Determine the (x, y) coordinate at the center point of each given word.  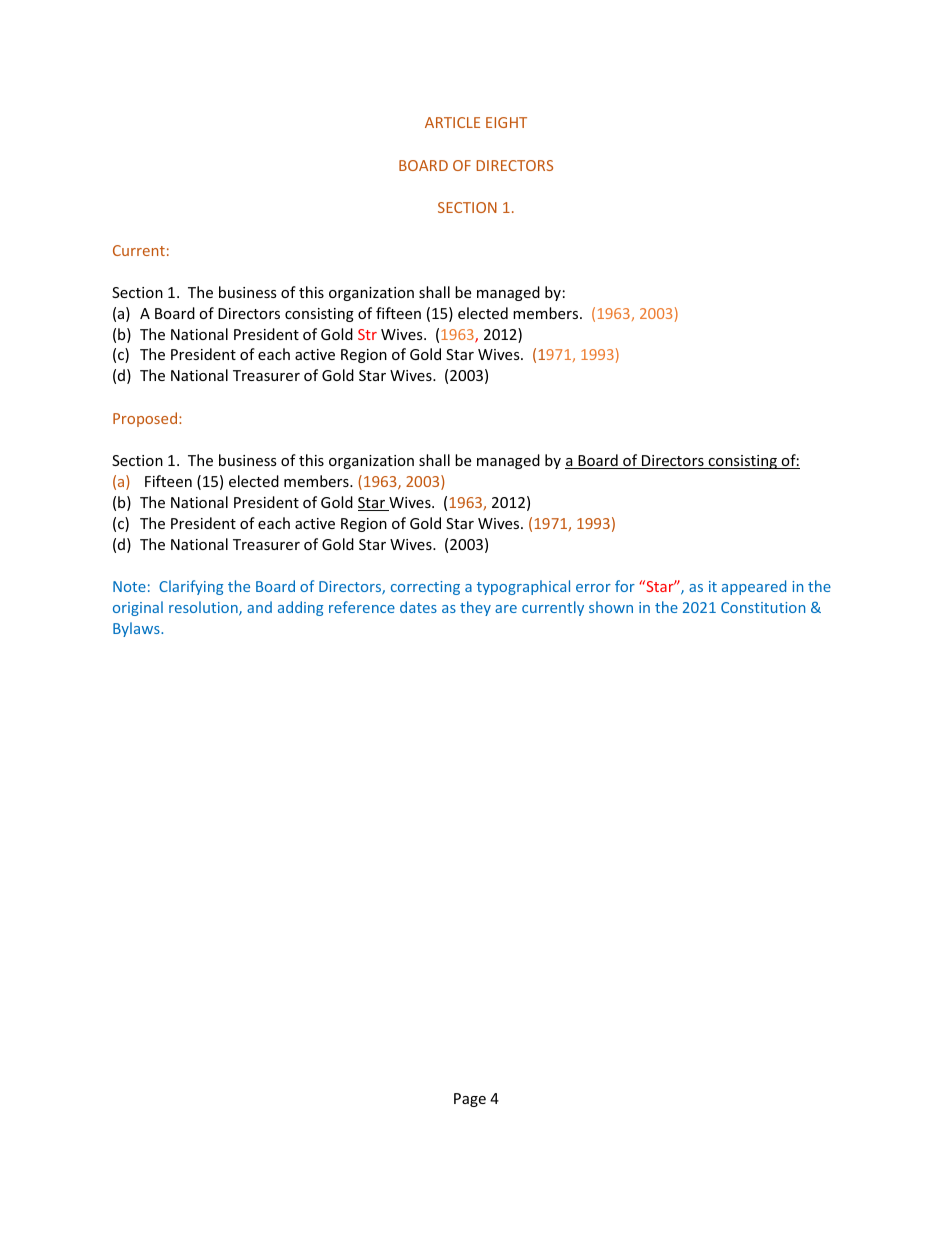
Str (367, 334)
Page (470, 1100)
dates (418, 607)
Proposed (145, 419)
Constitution (763, 607)
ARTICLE (452, 122)
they (475, 608)
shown (611, 607)
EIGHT (506, 122)
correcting (425, 588)
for (625, 586)
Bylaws (137, 629)
